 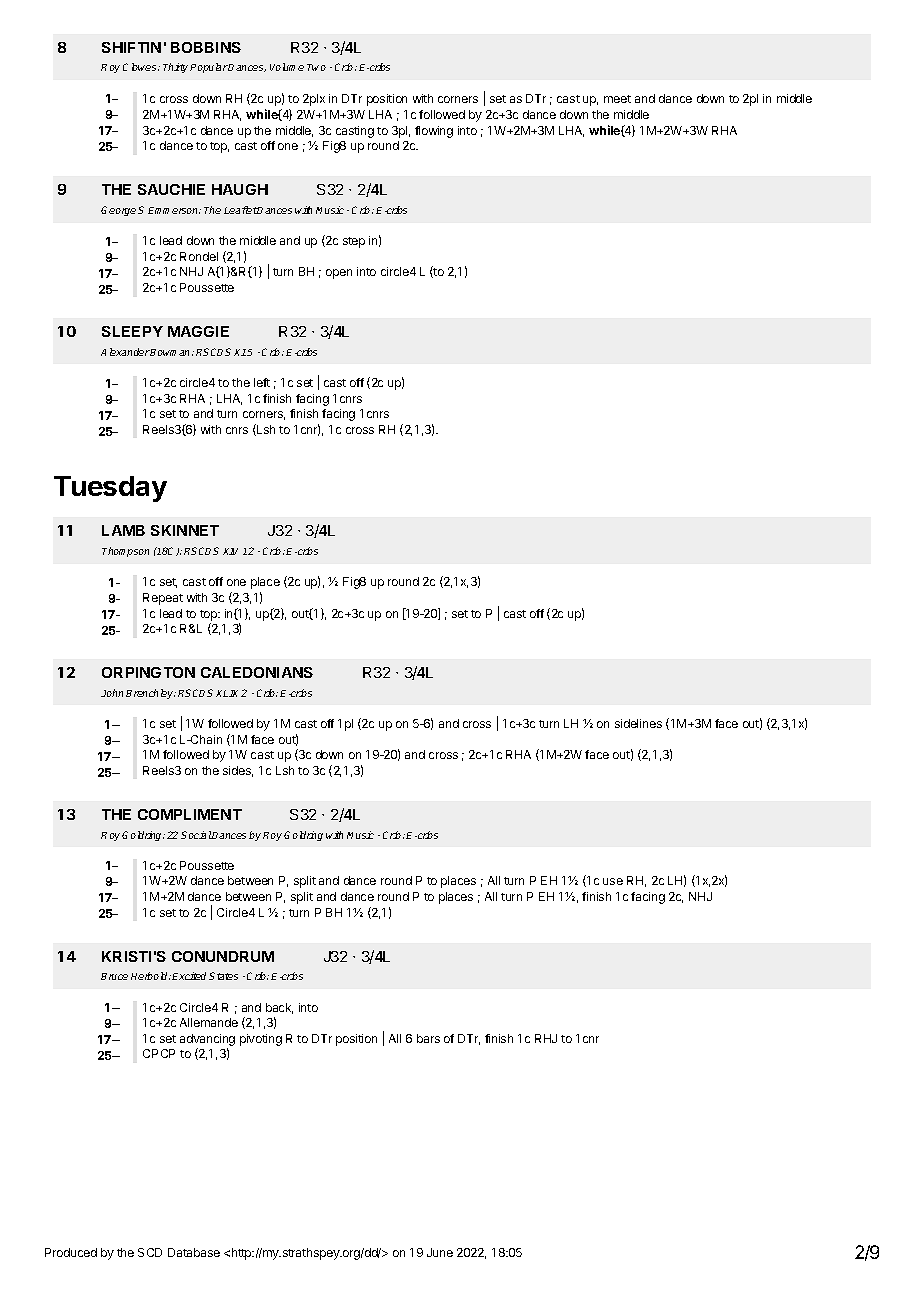 I want to click on Tuesday, so click(x=110, y=489).
